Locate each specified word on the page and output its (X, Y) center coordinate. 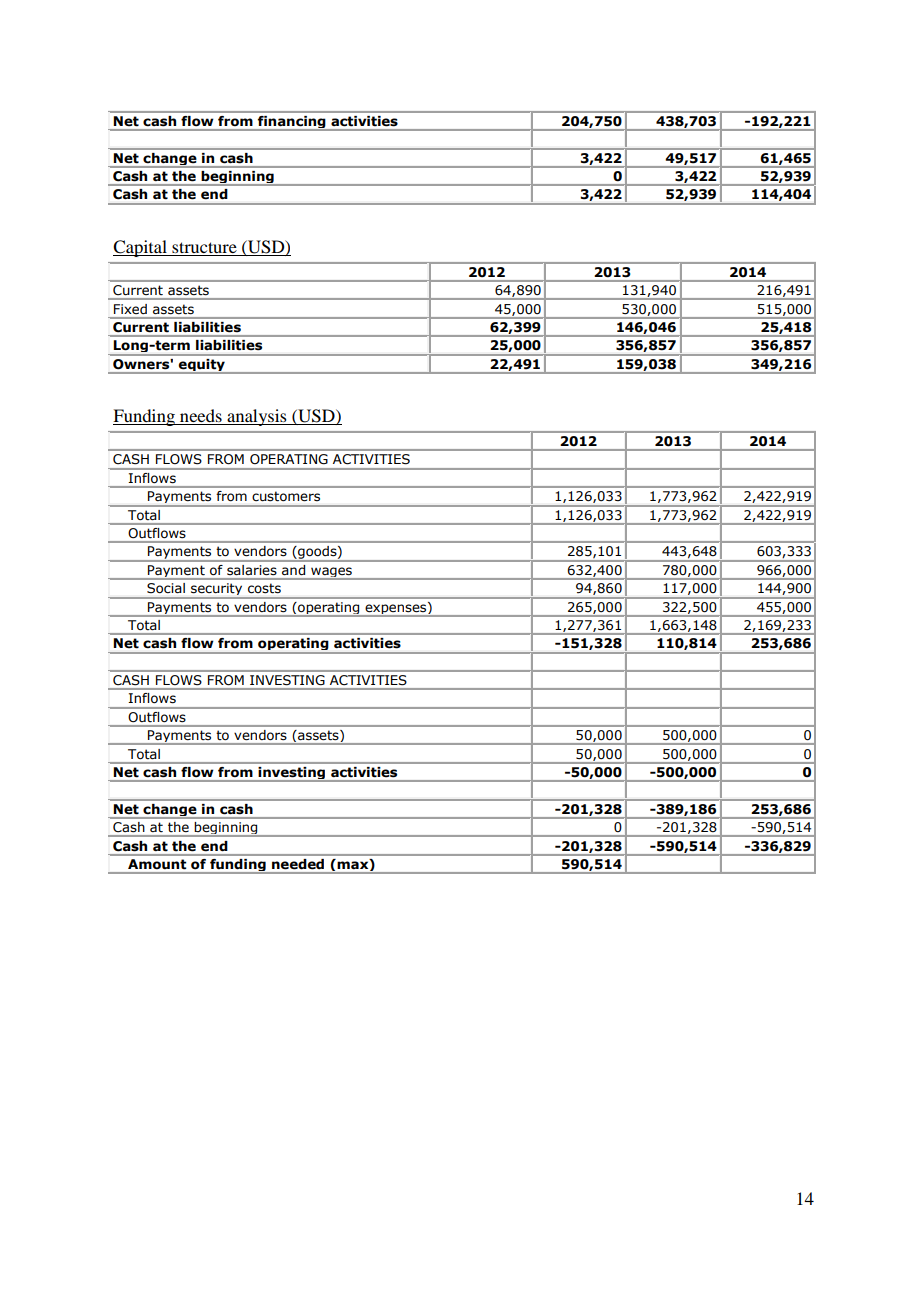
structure (204, 249)
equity (202, 365)
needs (201, 417)
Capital (141, 248)
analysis (257, 417)
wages (331, 573)
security (216, 589)
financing (291, 122)
